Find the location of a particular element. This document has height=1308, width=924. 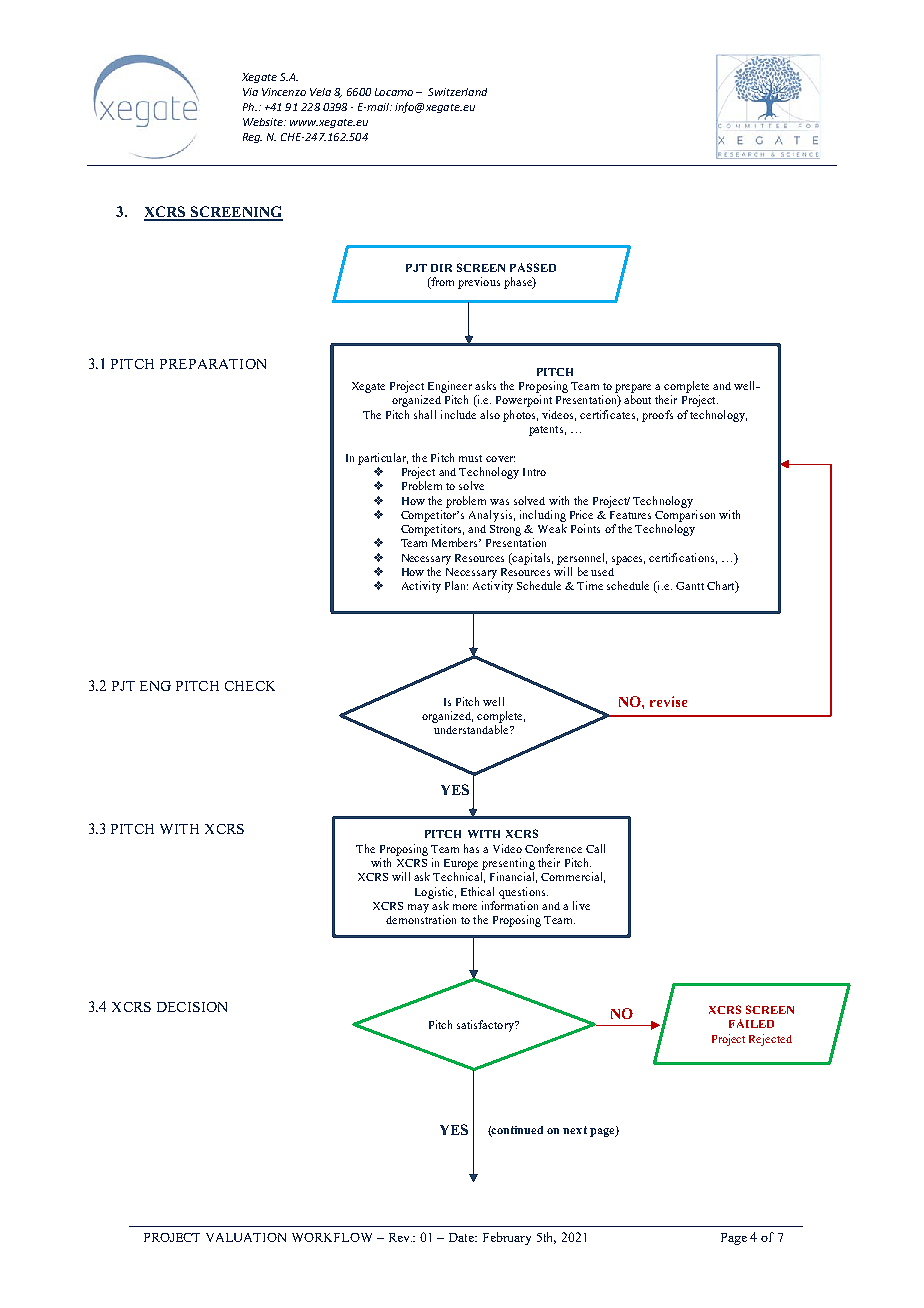

CHECK is located at coordinates (250, 686).
